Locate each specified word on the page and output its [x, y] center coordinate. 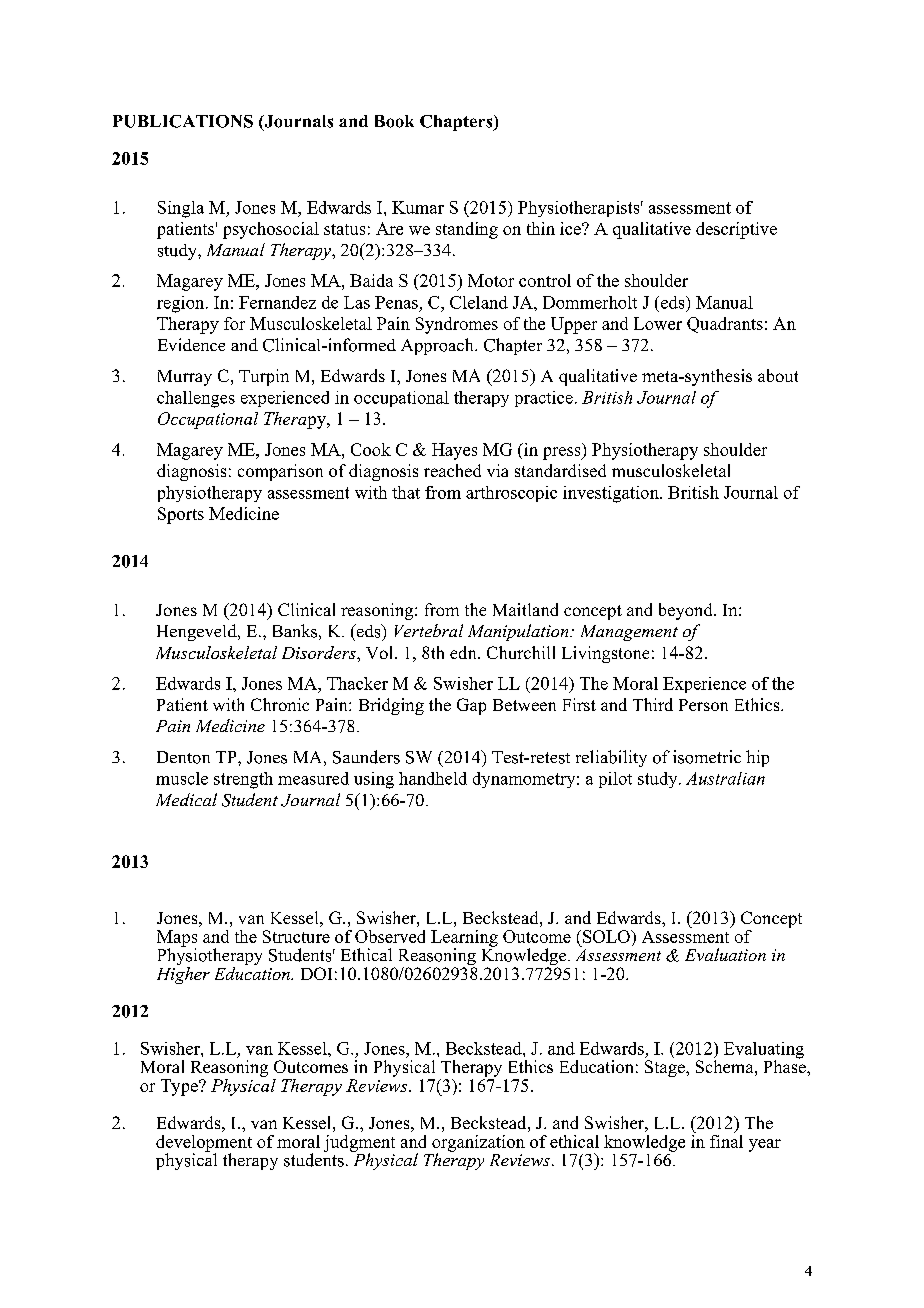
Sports [181, 515]
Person [703, 705]
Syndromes [457, 325]
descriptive [736, 230]
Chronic [280, 704]
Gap [471, 706]
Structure [296, 936]
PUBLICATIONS [183, 121]
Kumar [418, 207]
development [204, 1144]
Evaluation [725, 954]
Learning [464, 939]
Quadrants [725, 325]
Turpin [264, 377]
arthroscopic [511, 494]
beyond [687, 611]
